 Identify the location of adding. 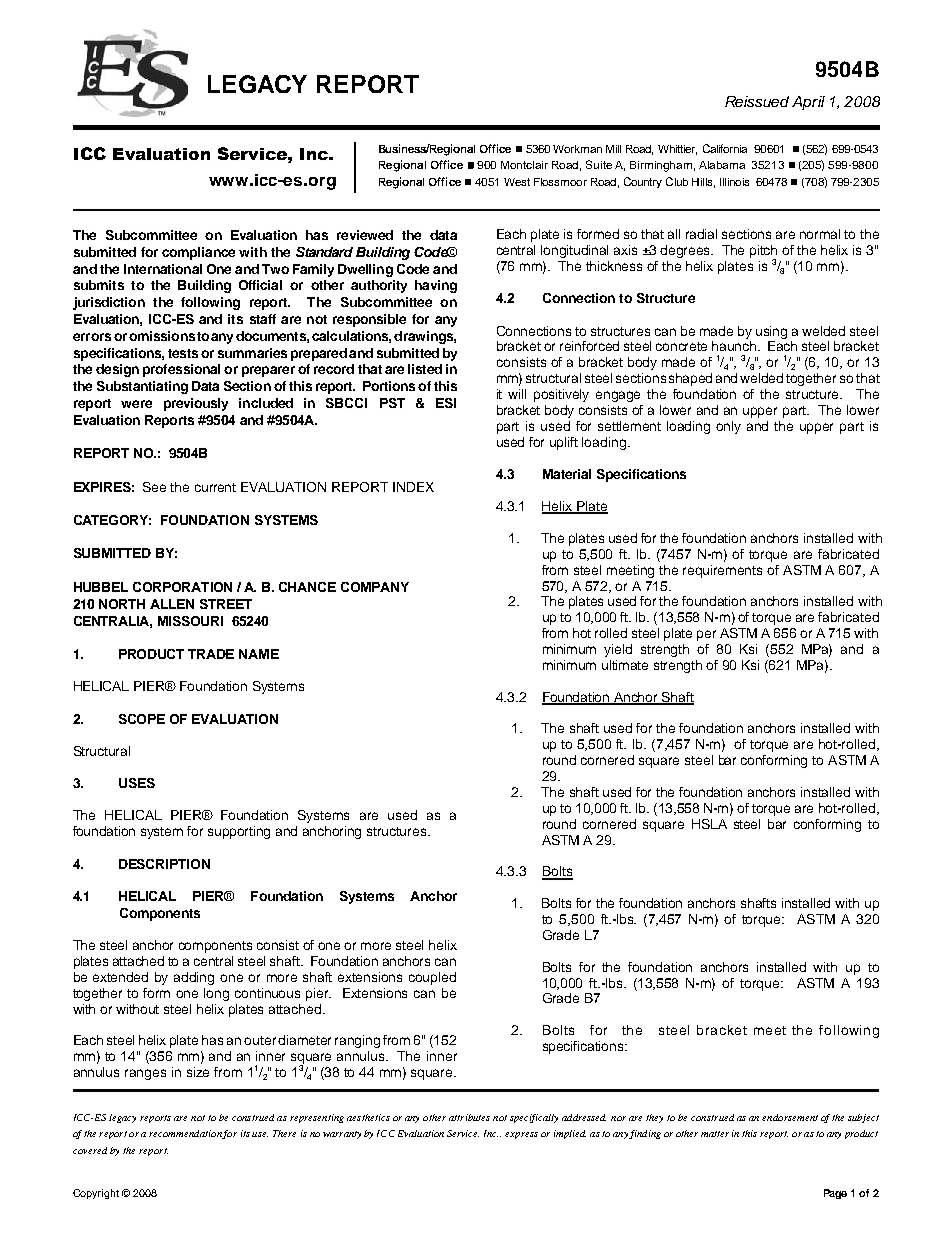
(194, 978).
